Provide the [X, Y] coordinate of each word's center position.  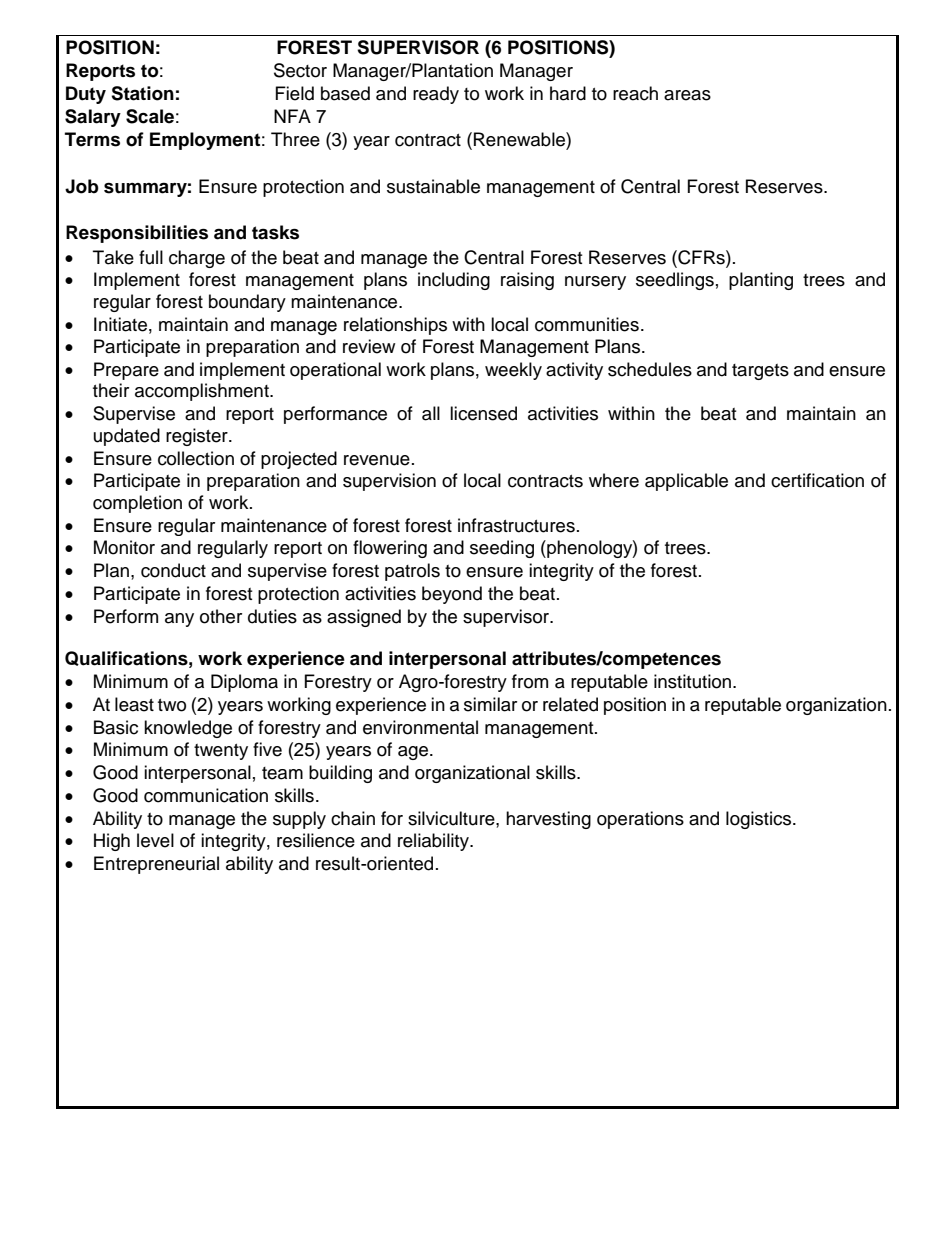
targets [760, 372]
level [155, 840]
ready [436, 95]
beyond [452, 595]
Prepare [126, 371]
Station [142, 93]
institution [692, 681]
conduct [173, 570]
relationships [395, 326]
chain [353, 818]
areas [687, 95]
